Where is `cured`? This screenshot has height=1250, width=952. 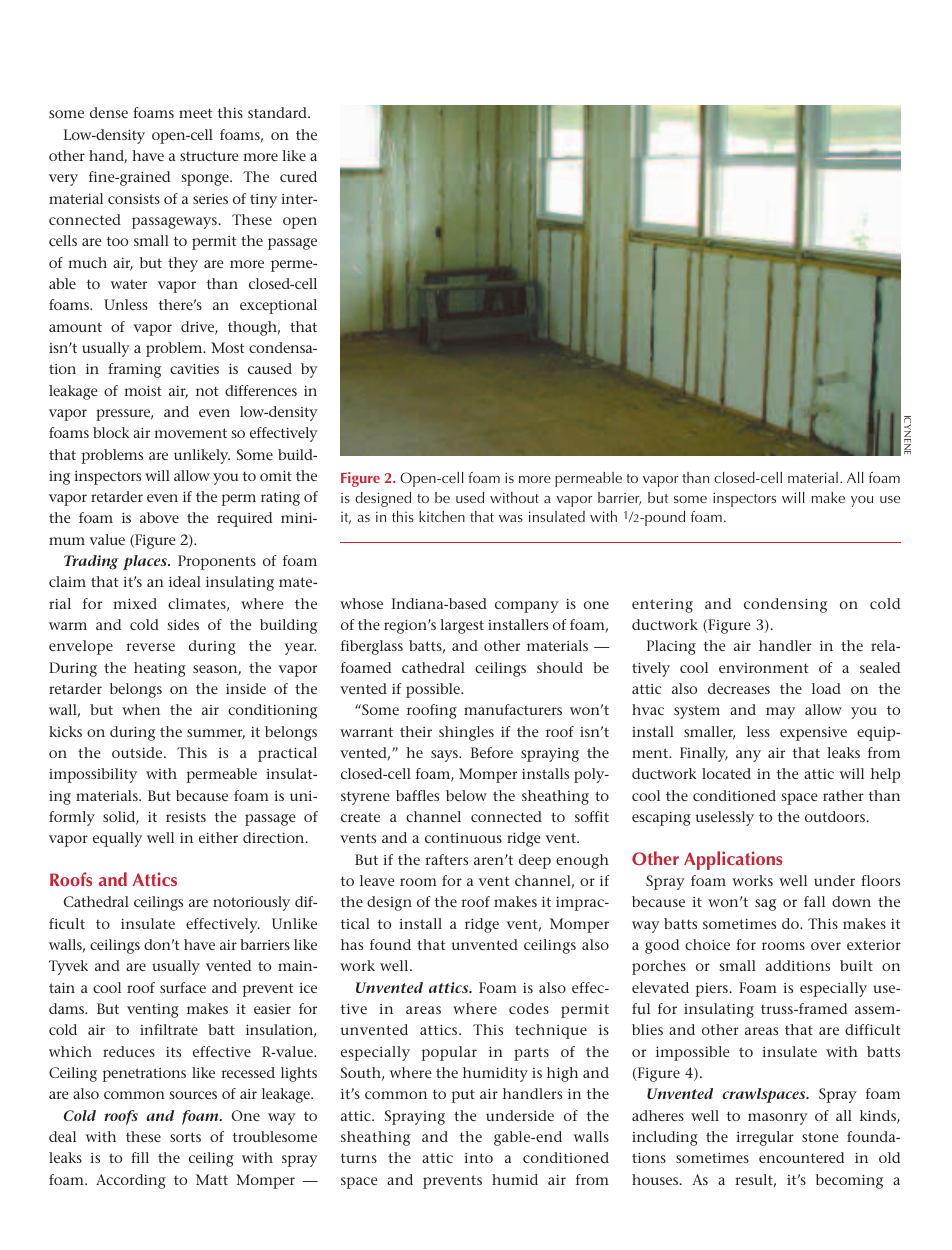 cured is located at coordinates (298, 176).
